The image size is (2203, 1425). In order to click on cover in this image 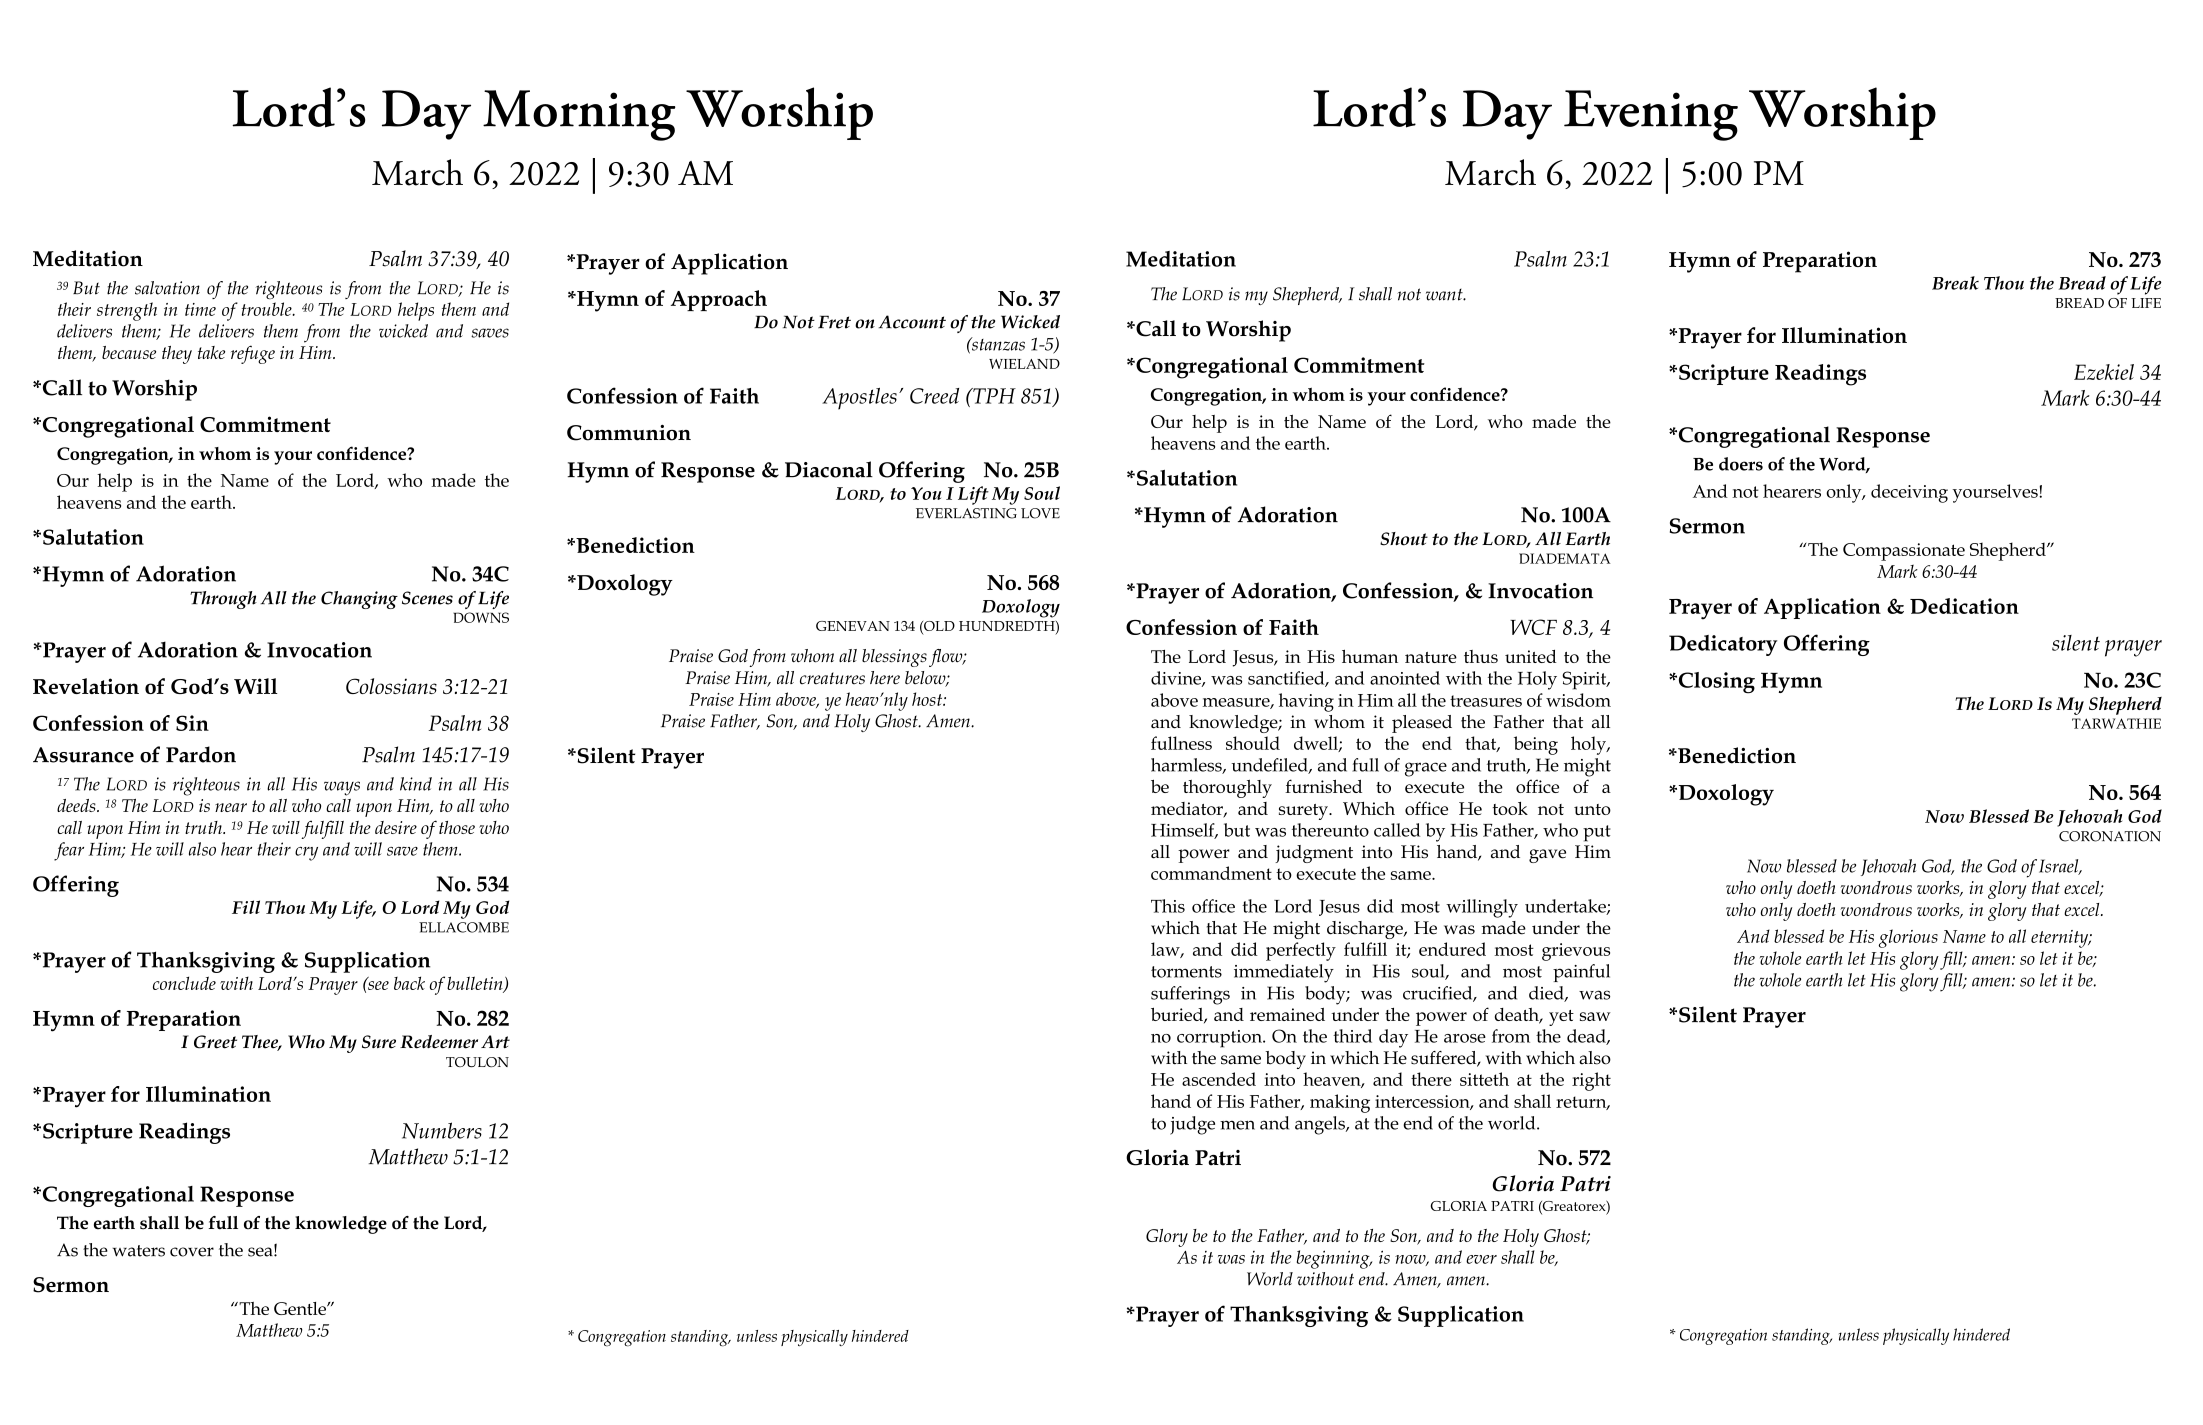, I will do `click(192, 1252)`.
